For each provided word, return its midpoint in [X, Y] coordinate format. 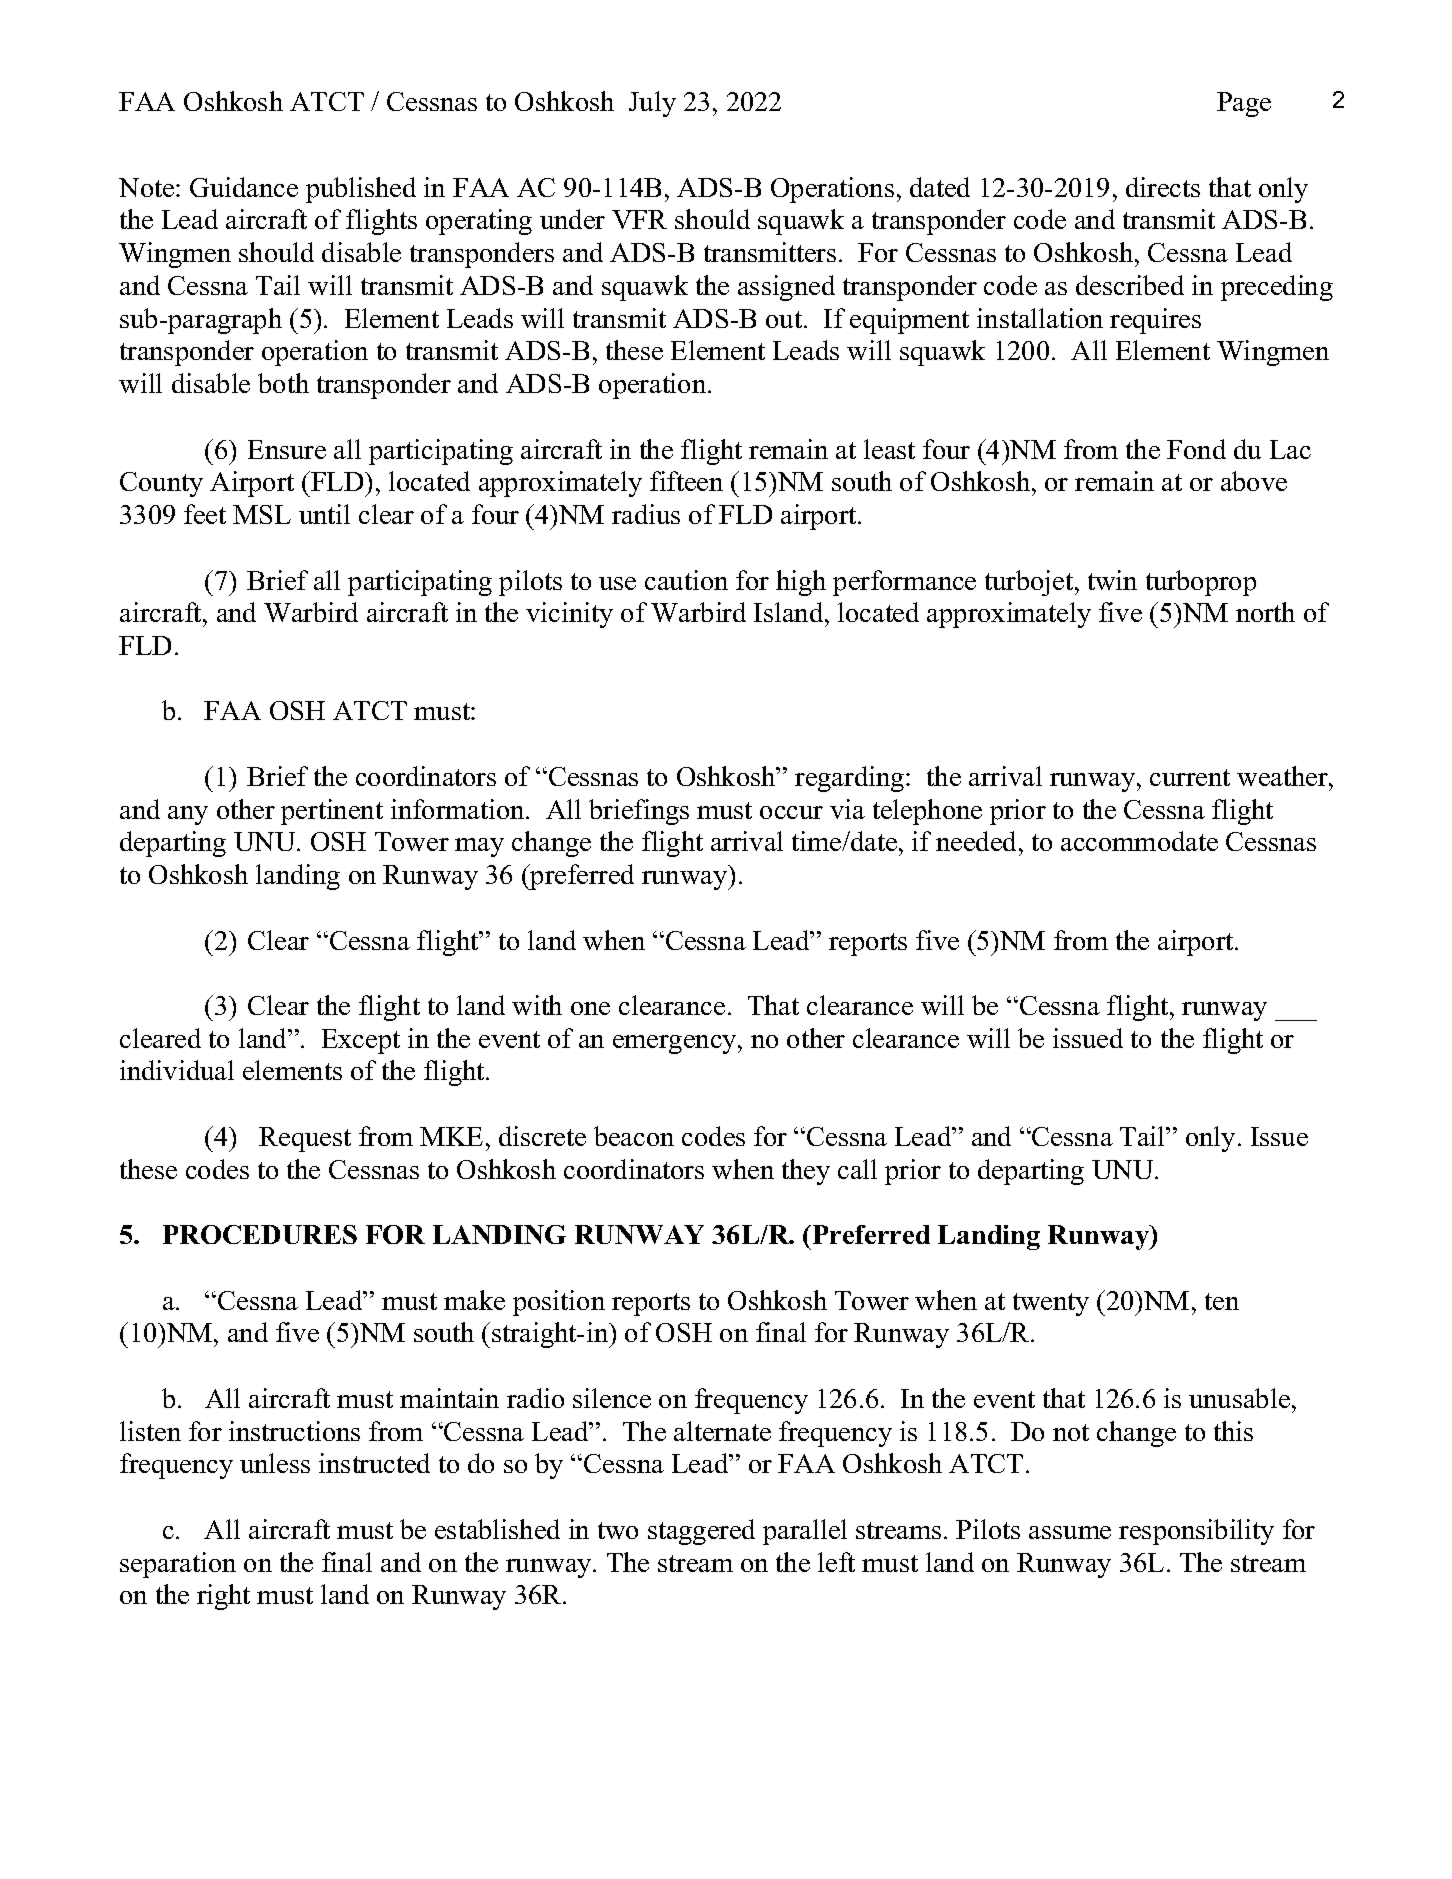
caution [686, 580]
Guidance [244, 187]
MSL [262, 514]
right [223, 1597]
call [857, 1169]
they [806, 1172]
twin [1112, 580]
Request [305, 1139]
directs [1163, 187]
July [652, 104]
